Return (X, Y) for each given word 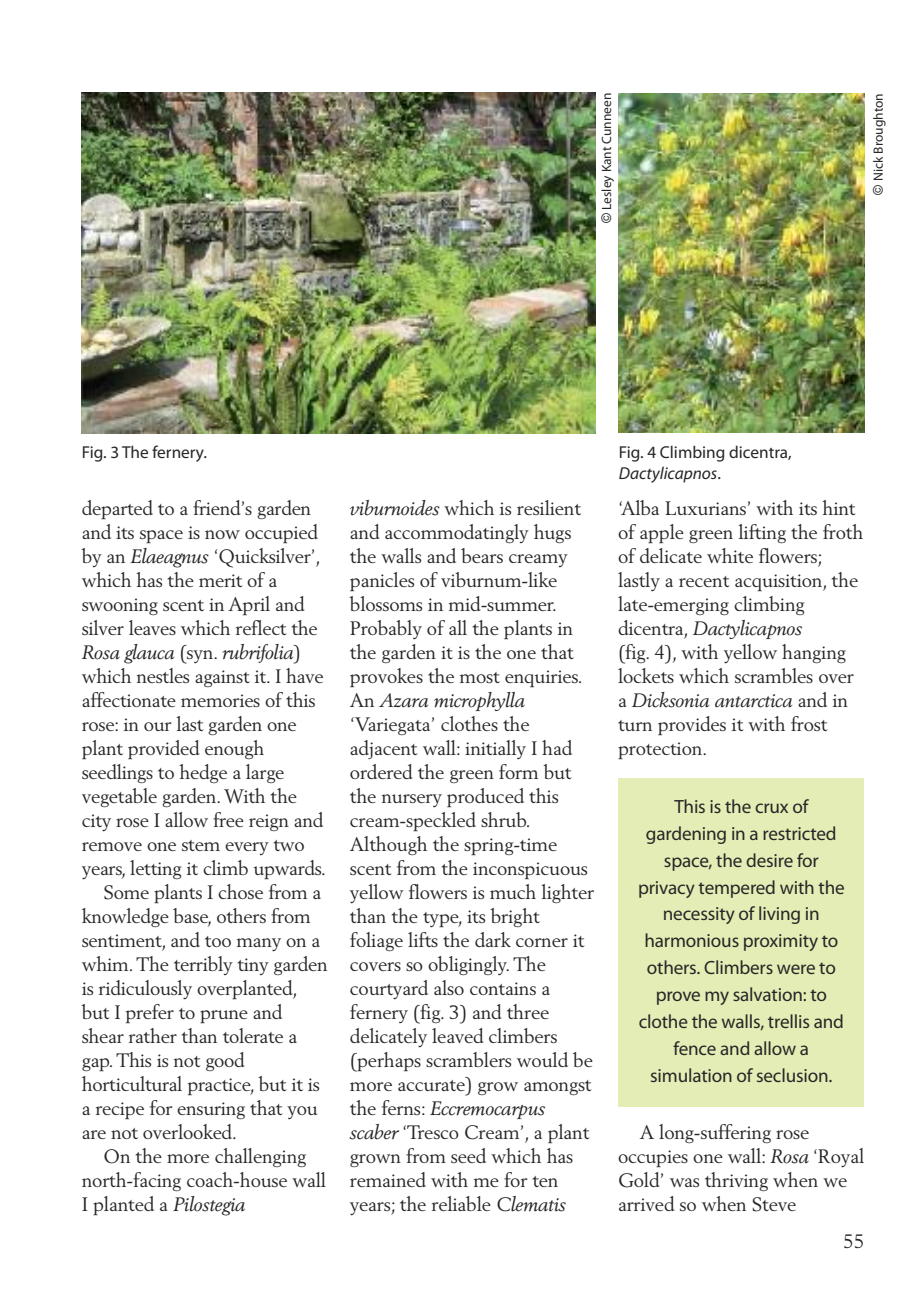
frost (809, 723)
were (796, 969)
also (449, 987)
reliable (461, 1203)
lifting (762, 533)
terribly (203, 965)
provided (163, 749)
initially (495, 749)
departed (117, 509)
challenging (260, 1157)
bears (482, 555)
